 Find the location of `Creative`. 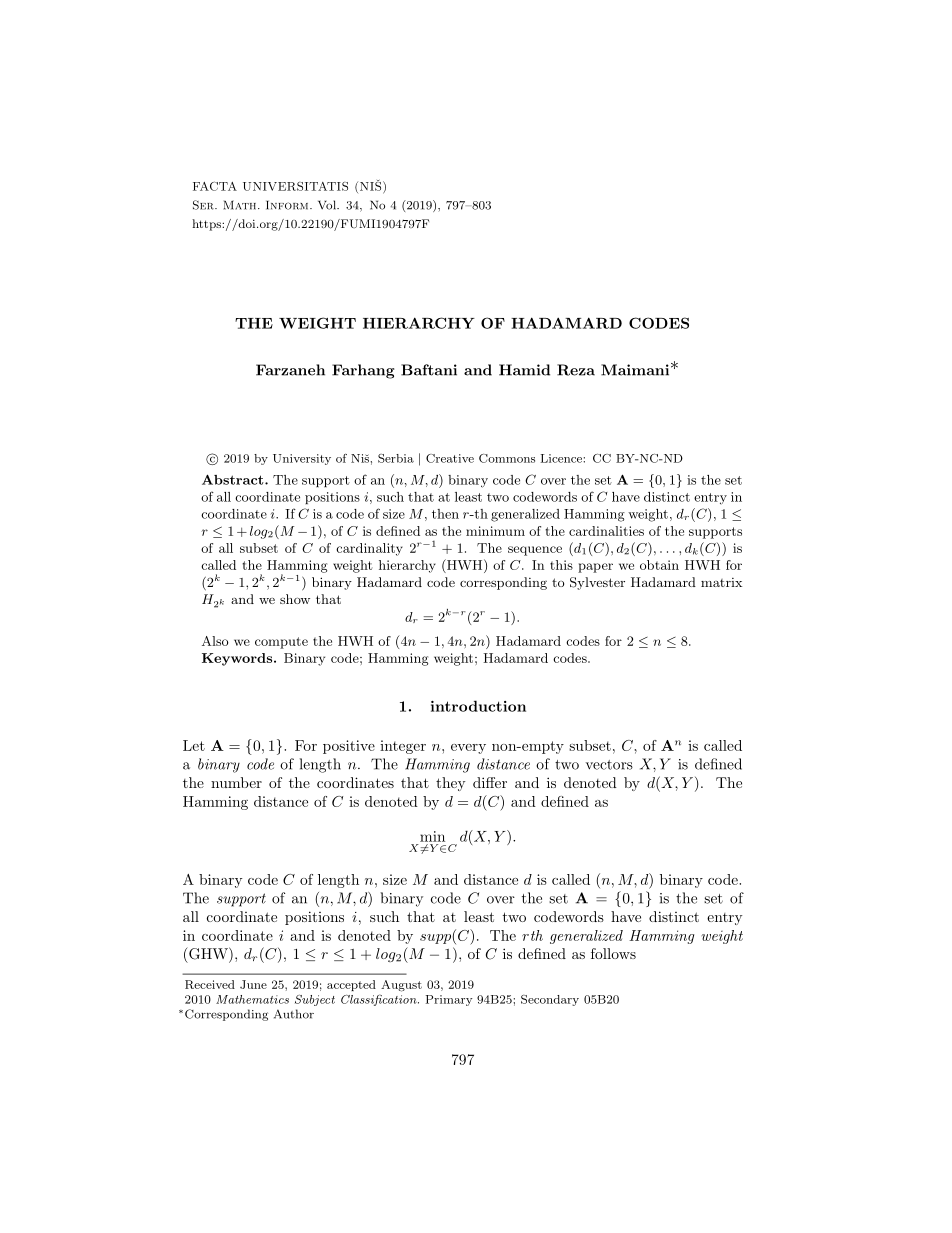

Creative is located at coordinates (450, 458).
